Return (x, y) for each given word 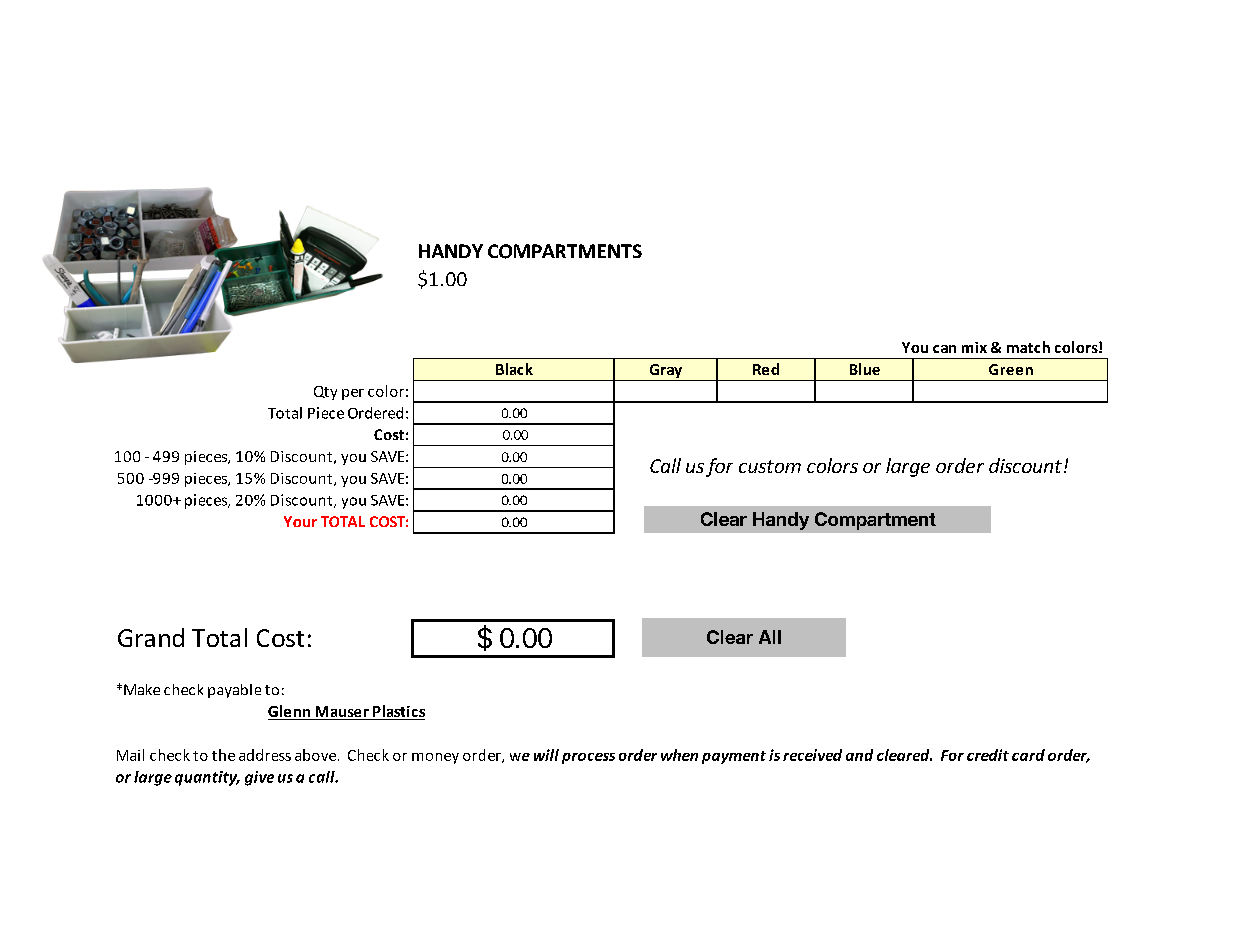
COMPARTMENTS (565, 251)
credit (988, 755)
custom (770, 466)
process (588, 758)
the (223, 755)
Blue (865, 369)
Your (300, 521)
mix (974, 347)
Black (514, 369)
